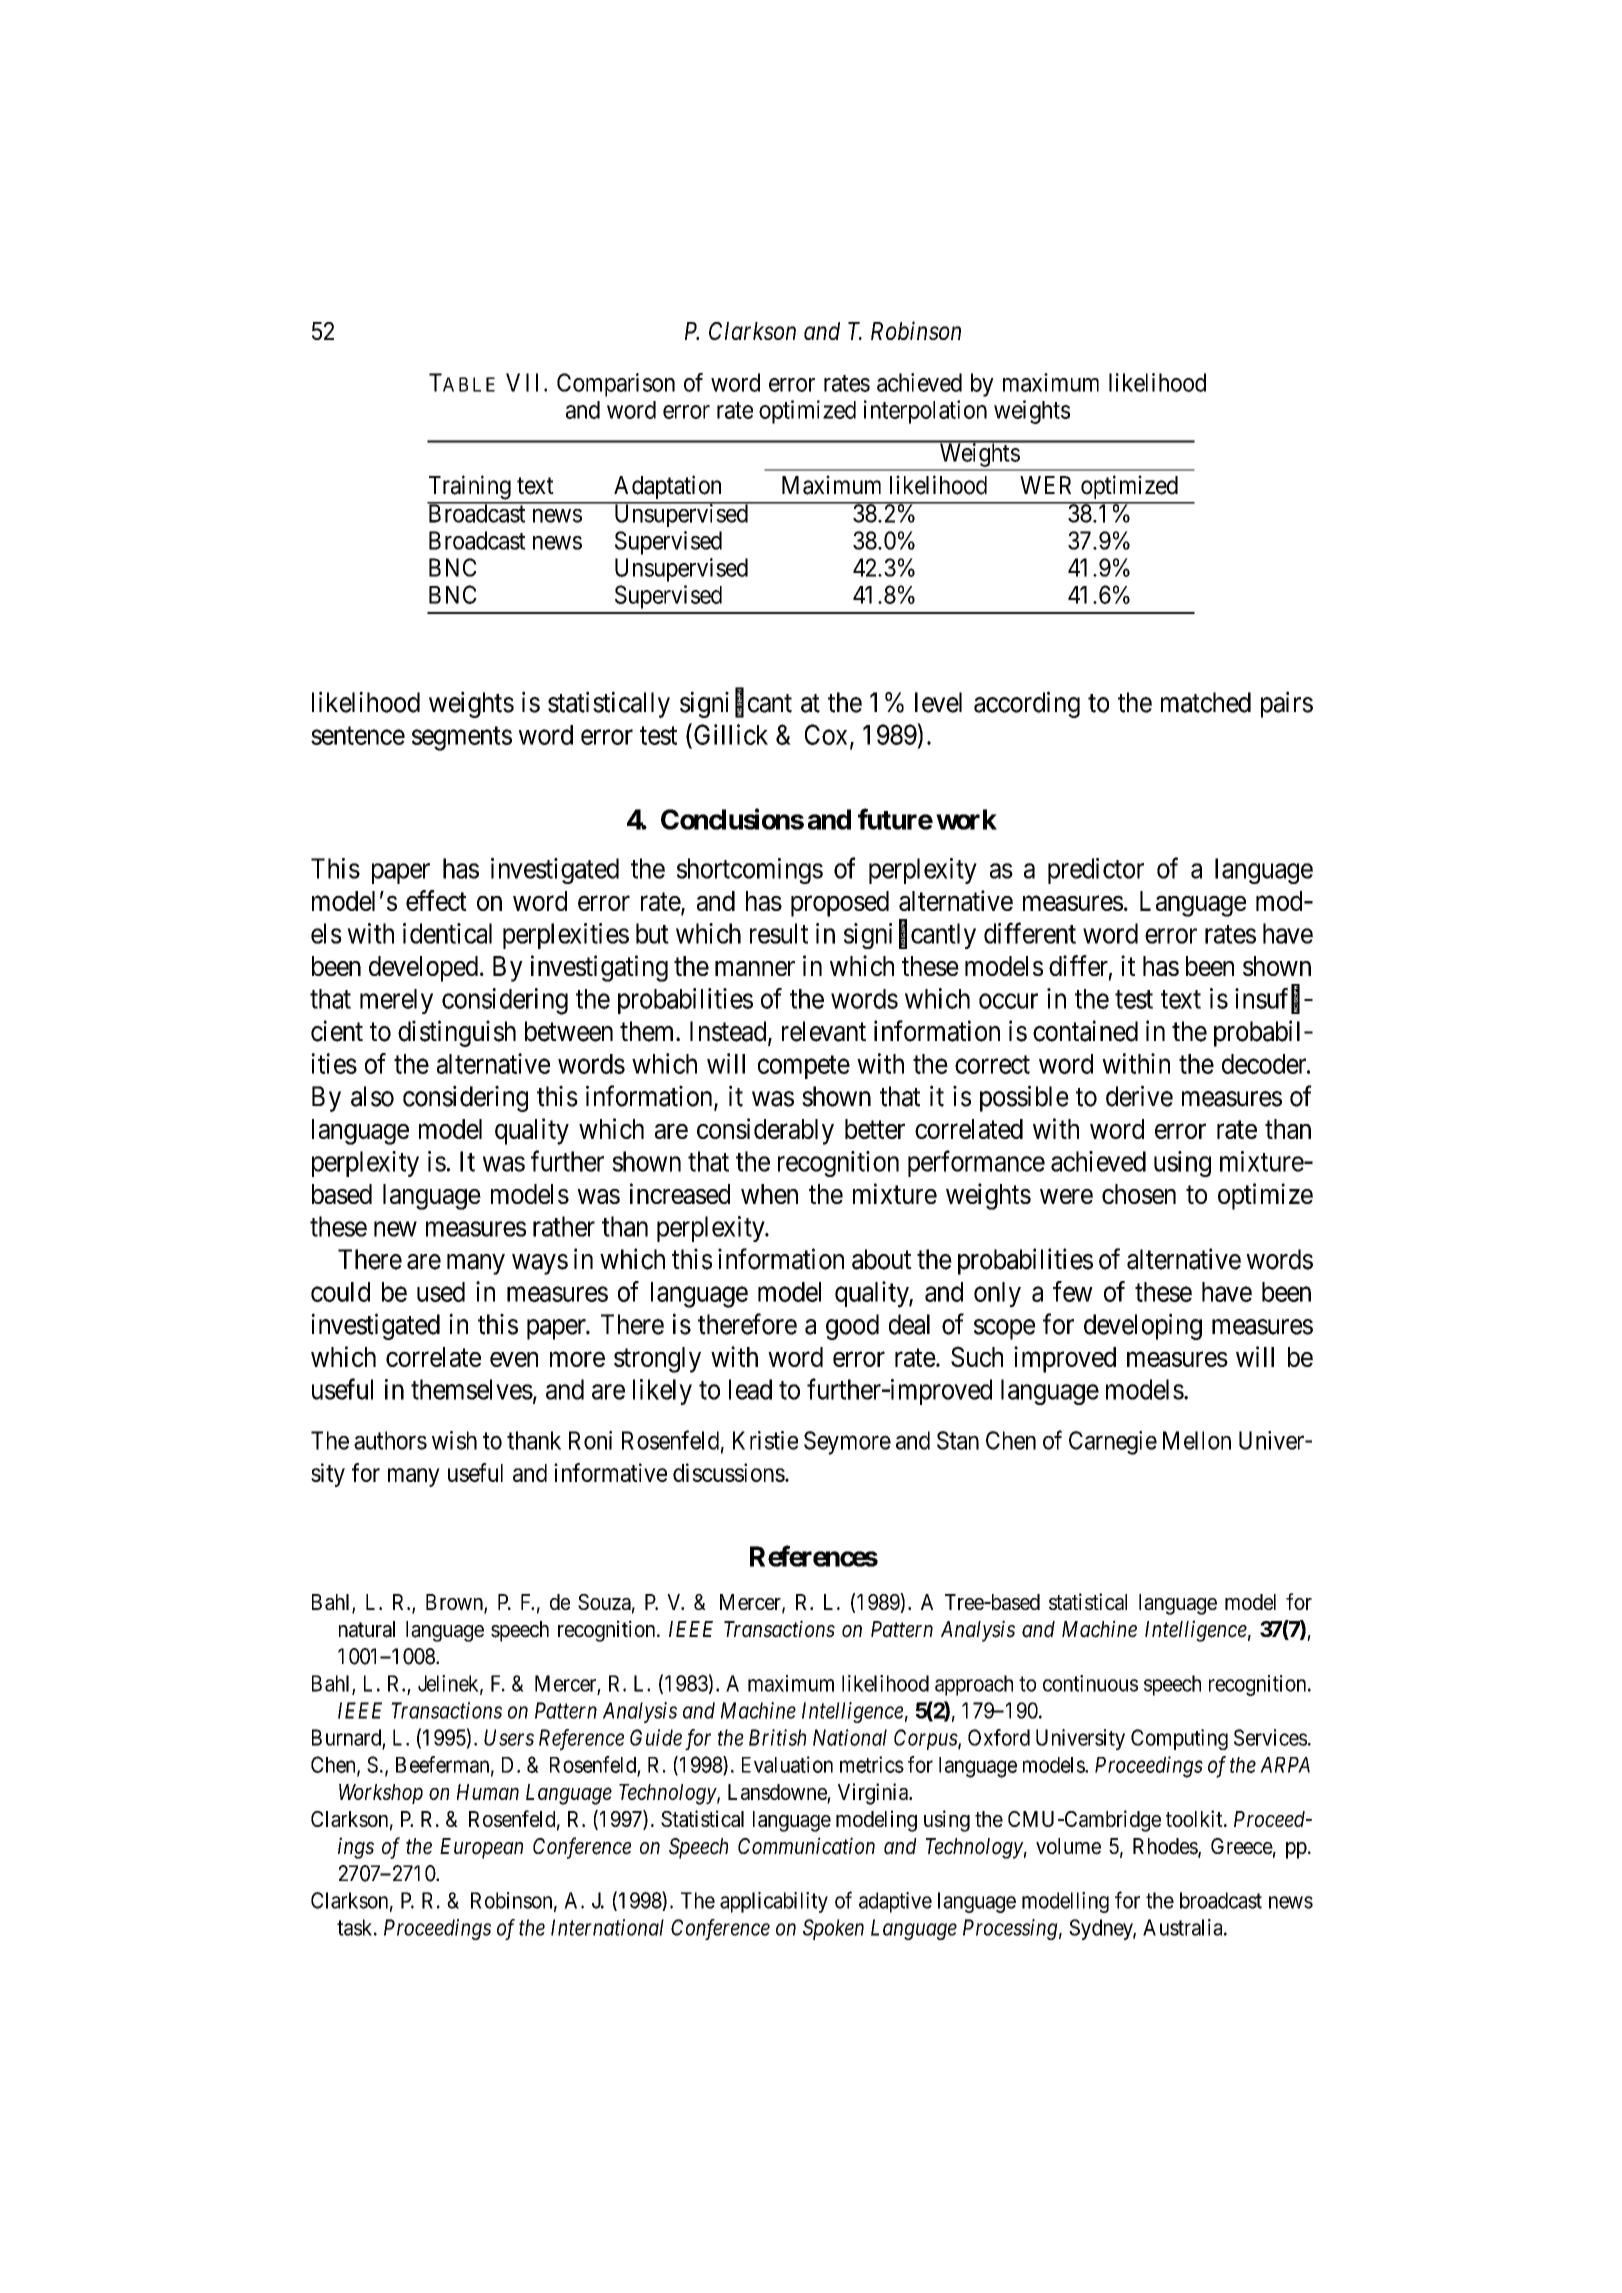 This screenshot has height=2293, width=1622. I want to click on wish, so click(454, 1440).
